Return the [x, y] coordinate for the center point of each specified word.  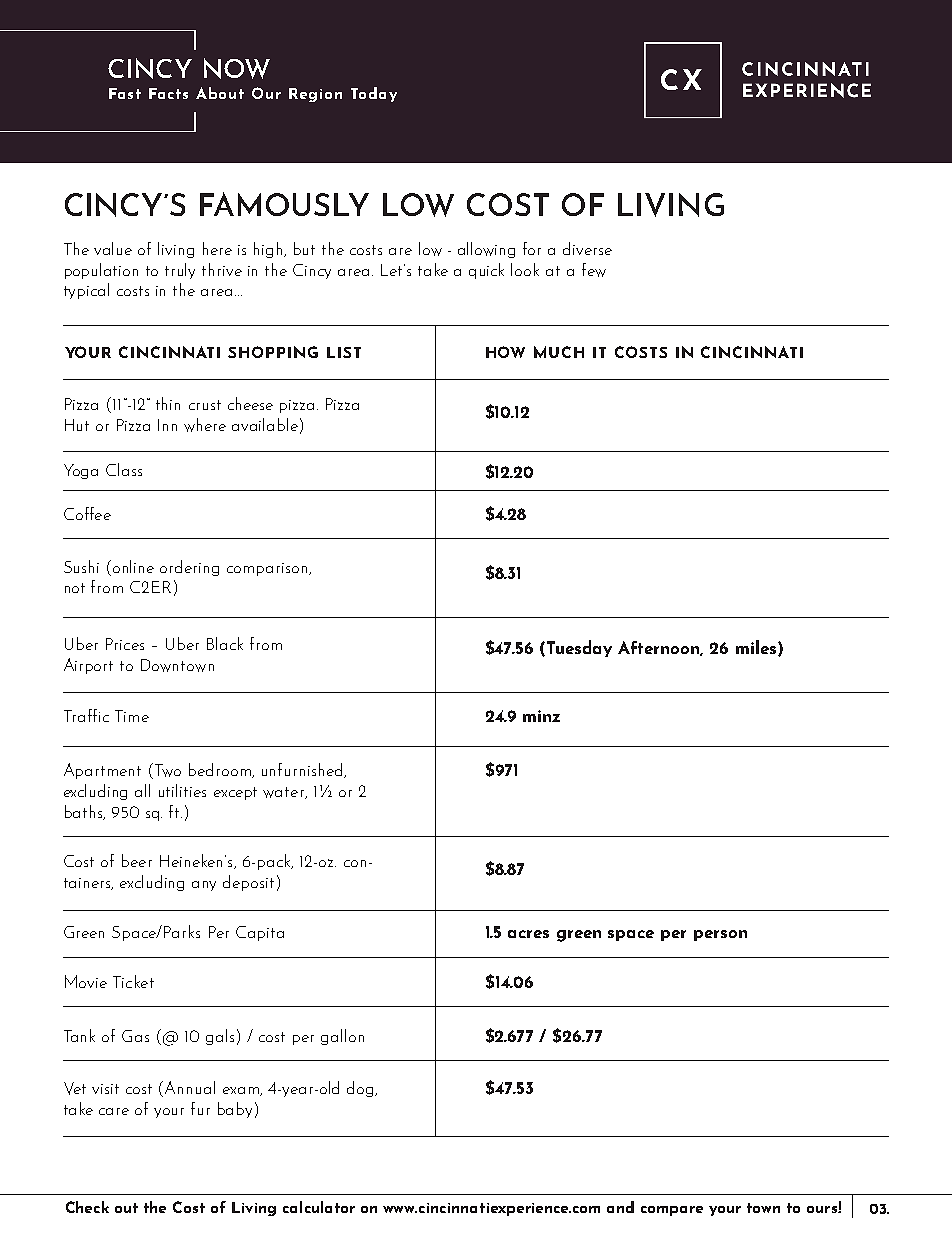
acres [528, 934]
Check [87, 1207]
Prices [125, 644]
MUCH [559, 352]
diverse [587, 248]
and [620, 1207]
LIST [344, 352]
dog [361, 1089]
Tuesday [579, 648]
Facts [168, 93]
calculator [319, 1207]
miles [756, 647]
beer [137, 860]
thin [168, 403]
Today [374, 94]
